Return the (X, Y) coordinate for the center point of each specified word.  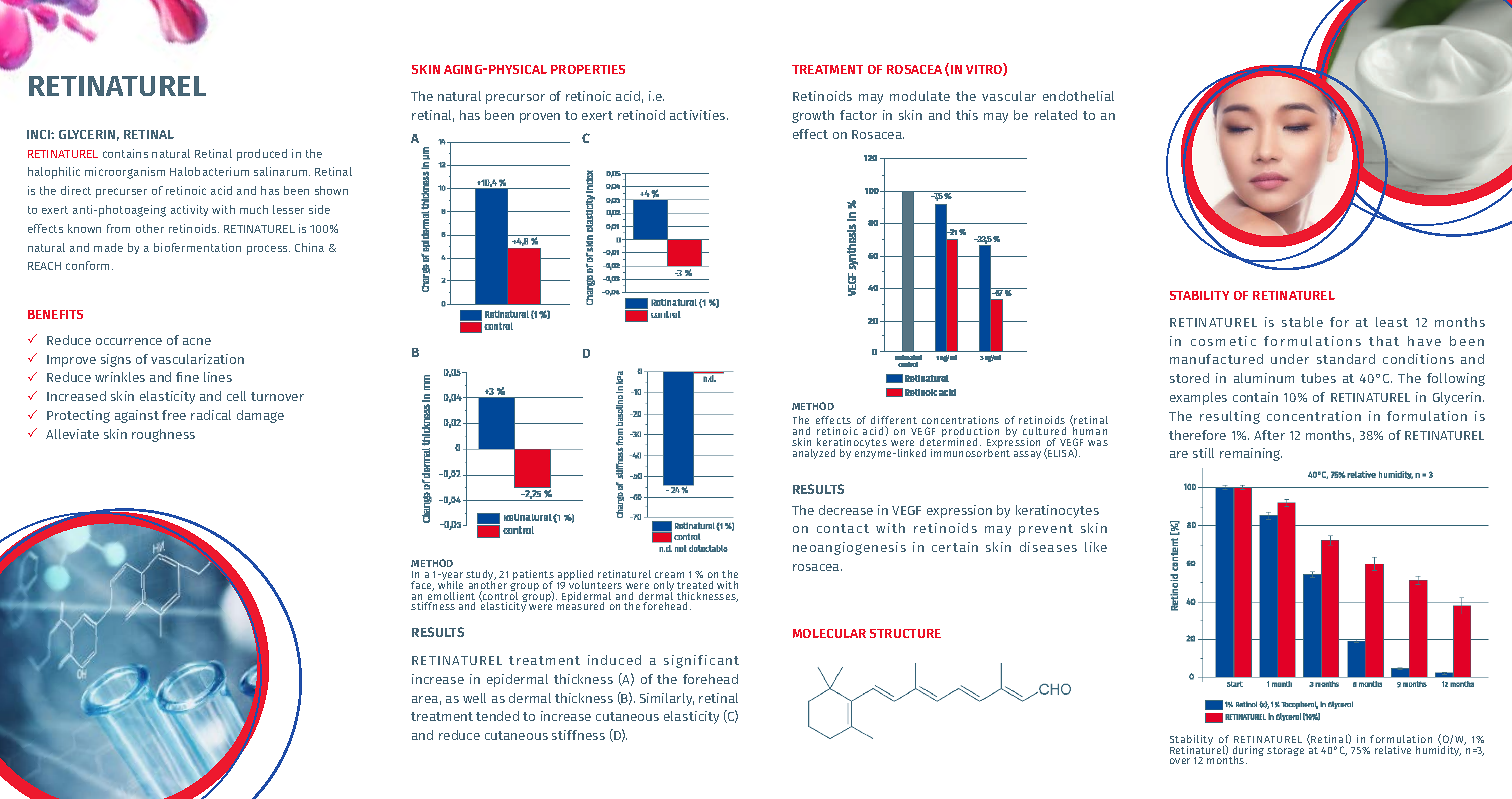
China (309, 247)
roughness (163, 435)
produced (262, 155)
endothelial (1078, 96)
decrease (846, 510)
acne (197, 341)
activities (699, 115)
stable (1302, 322)
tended (497, 716)
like (1096, 547)
